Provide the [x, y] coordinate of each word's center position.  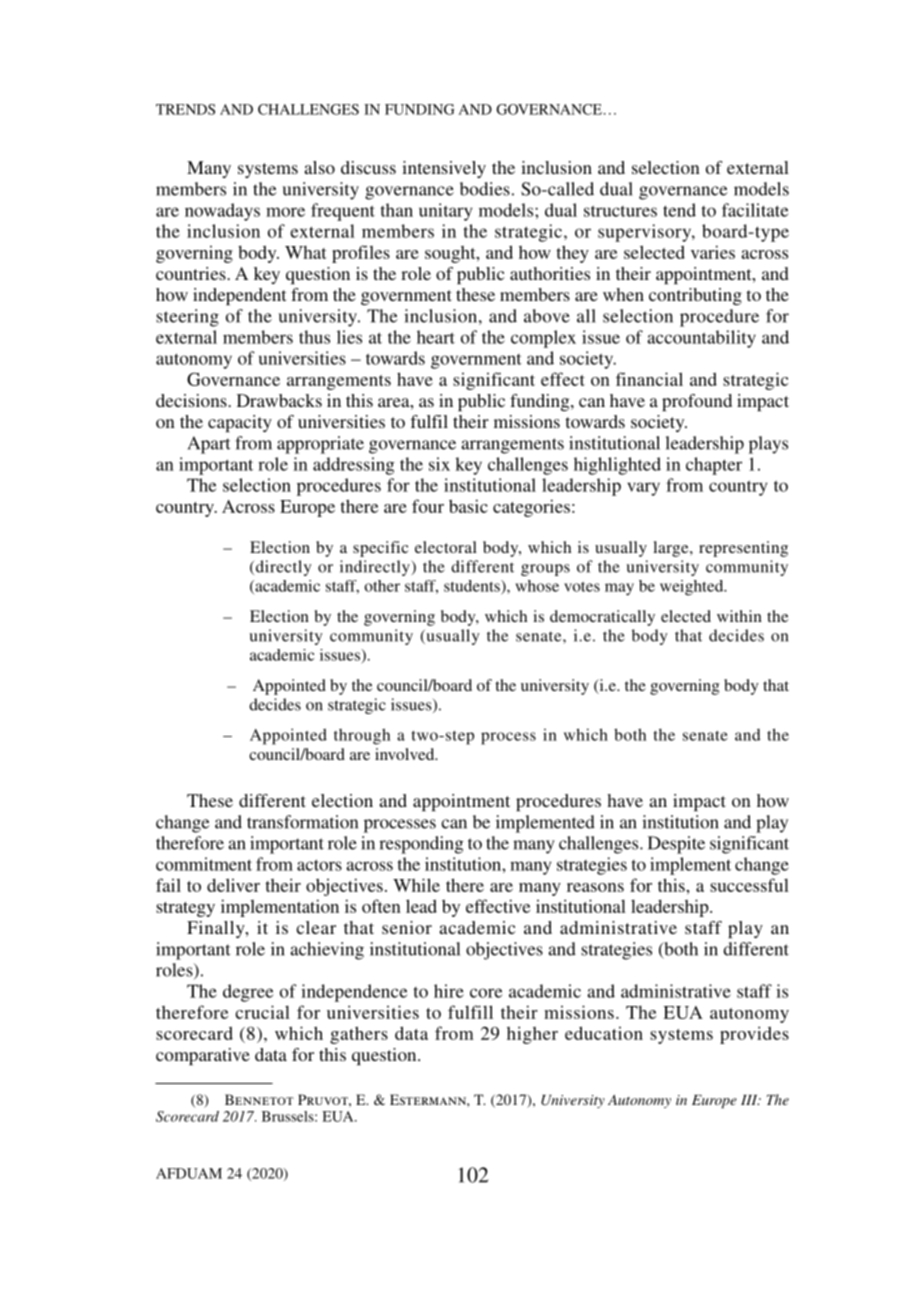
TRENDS [185, 109]
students [473, 586]
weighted [693, 588]
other [382, 586]
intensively [444, 169]
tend [679, 210]
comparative [203, 1056]
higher [532, 1035]
